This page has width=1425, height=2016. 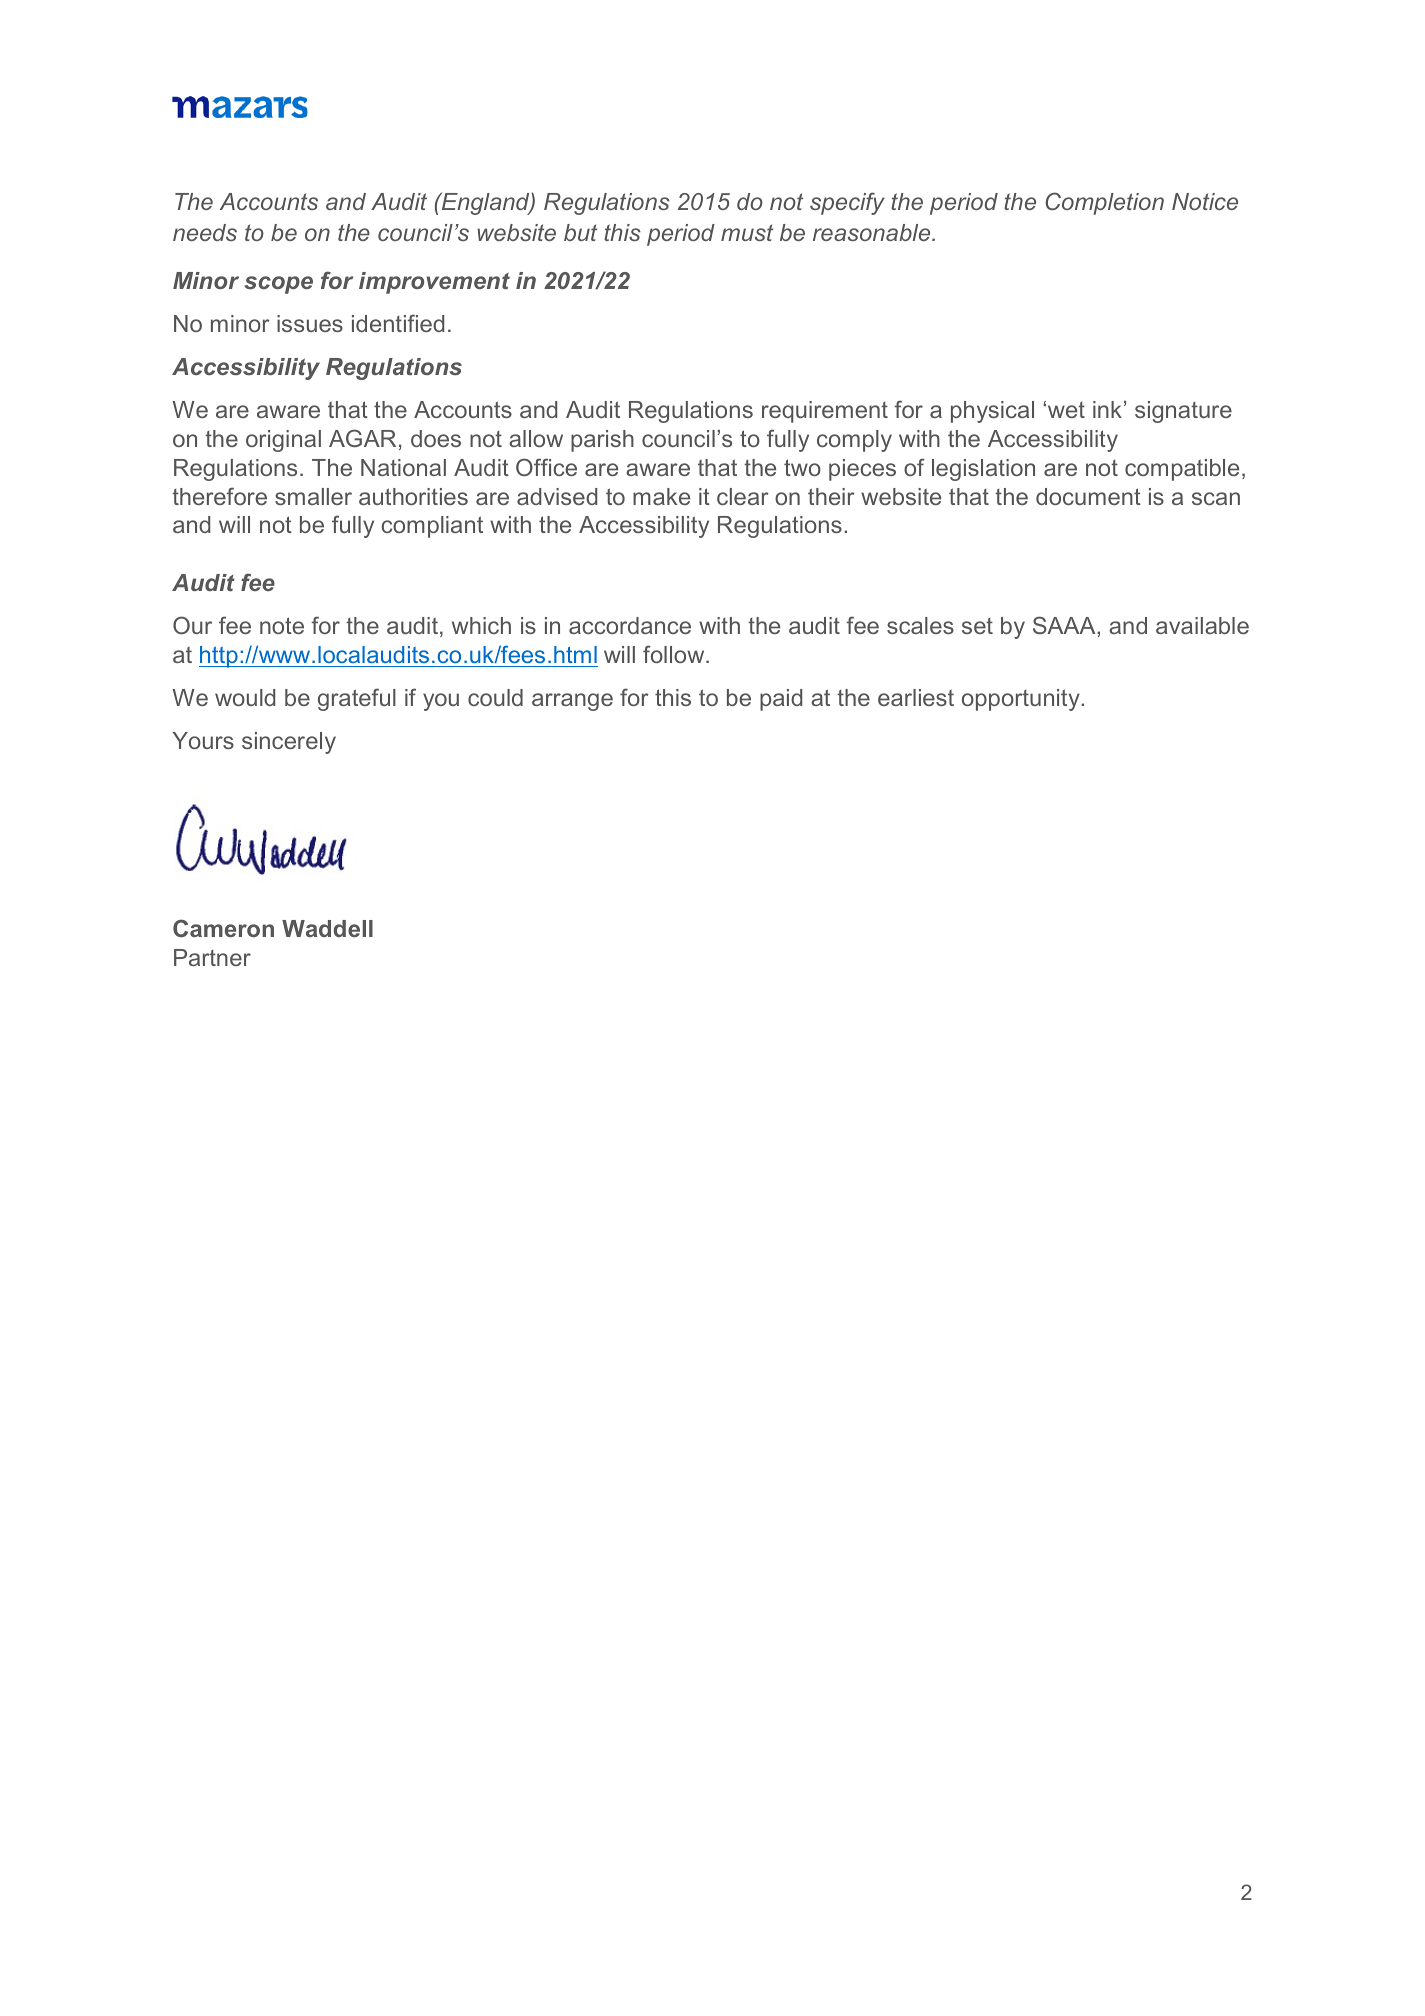 I want to click on accordance, so click(x=630, y=625).
